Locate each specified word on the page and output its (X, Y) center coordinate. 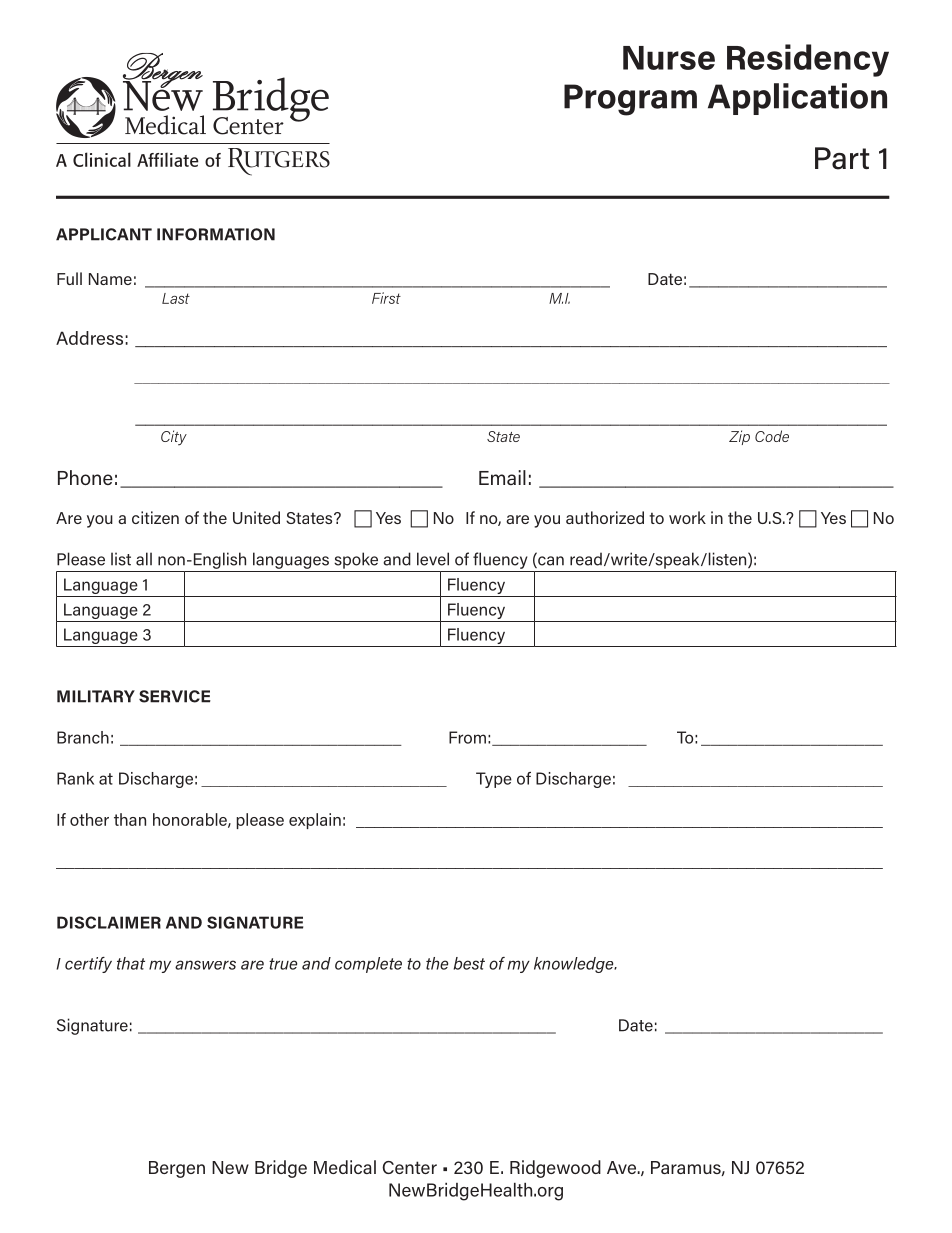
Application (797, 99)
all (144, 559)
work (687, 517)
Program (630, 100)
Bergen (177, 1169)
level (433, 559)
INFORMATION (216, 234)
